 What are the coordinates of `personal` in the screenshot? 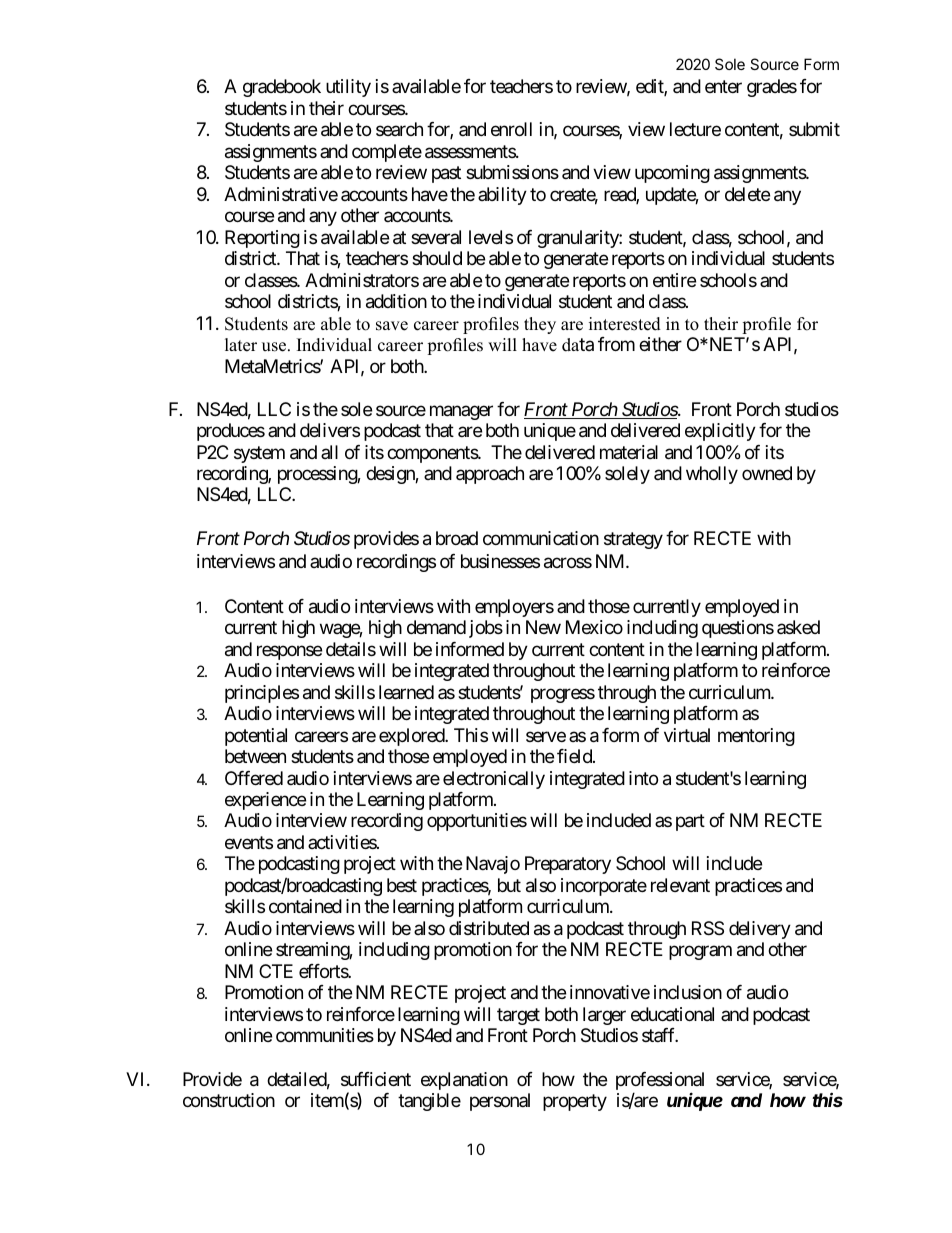 It's located at (500, 1102).
